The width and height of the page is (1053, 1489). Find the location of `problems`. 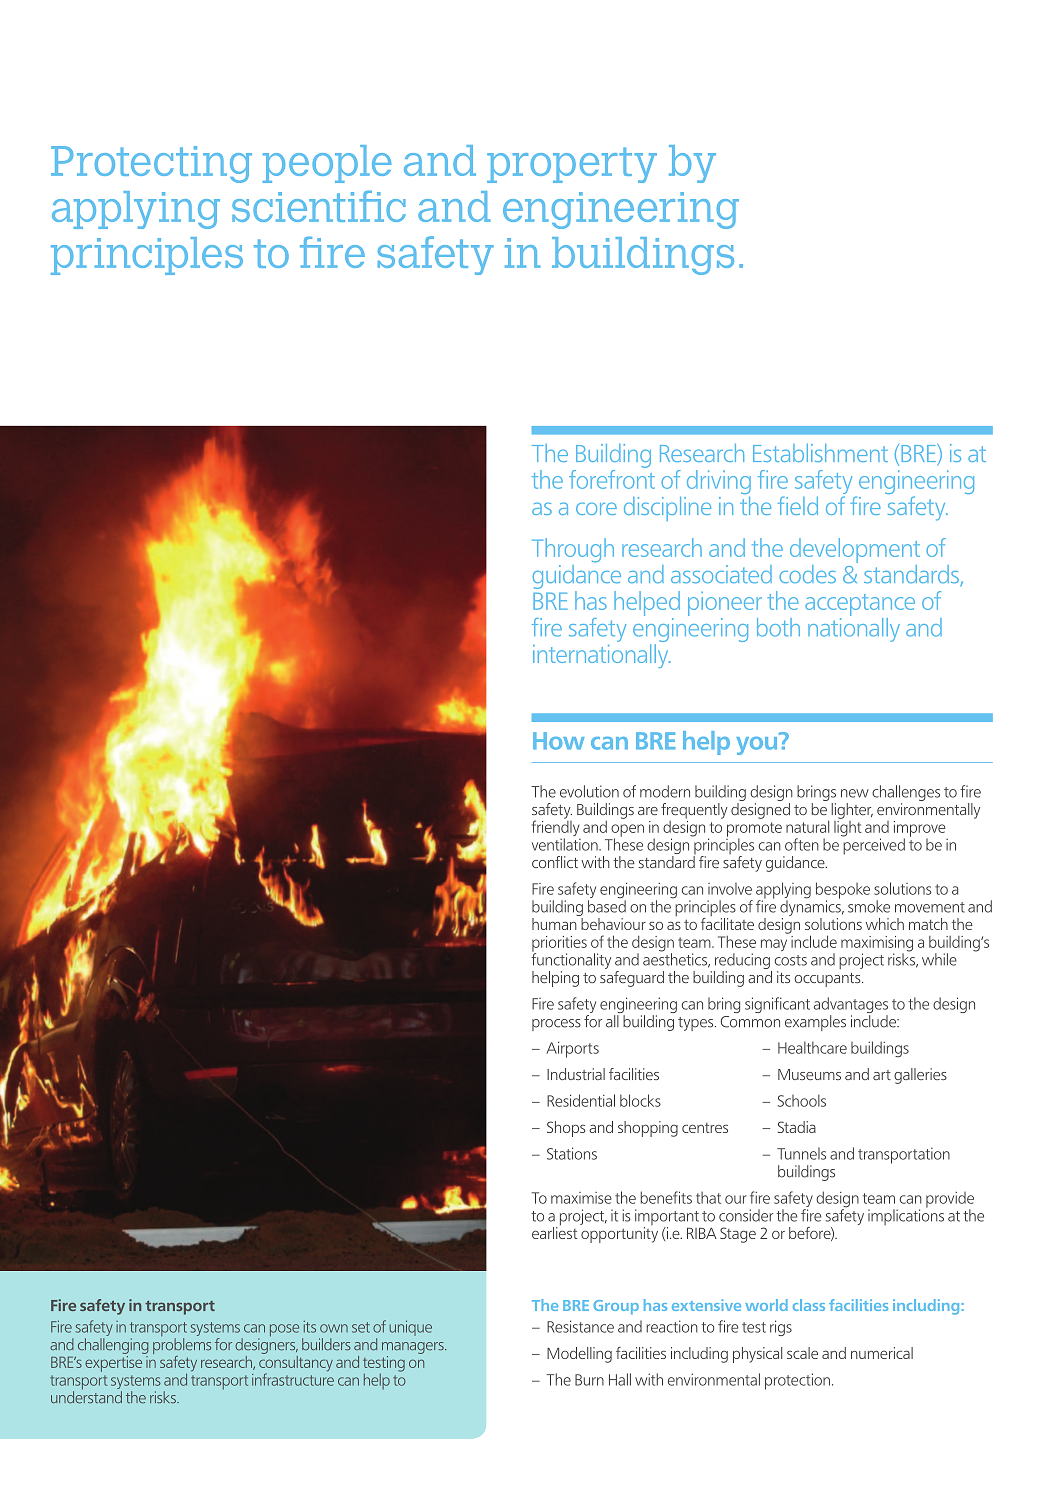

problems is located at coordinates (182, 1347).
